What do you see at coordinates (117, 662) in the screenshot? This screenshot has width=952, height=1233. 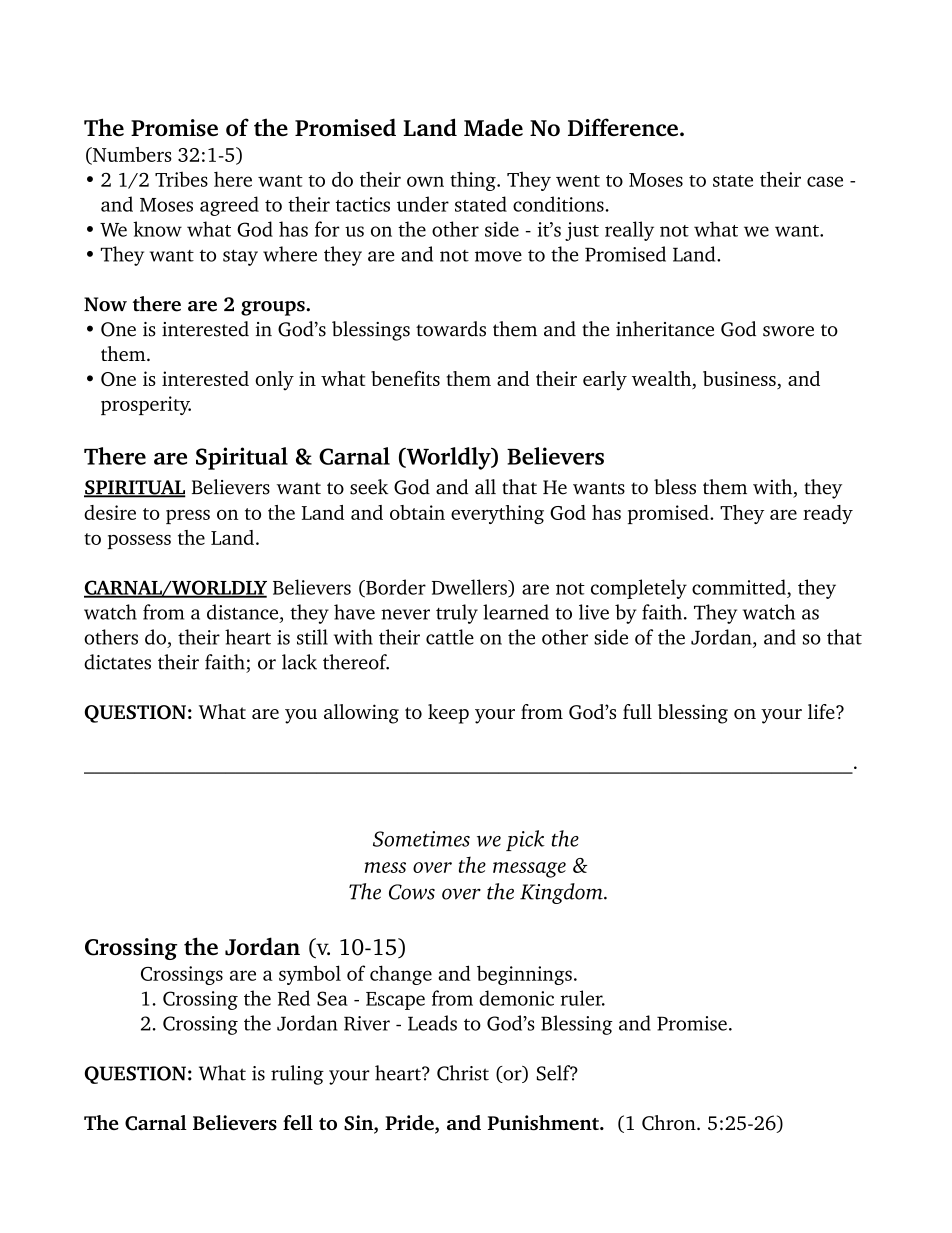 I see `dictates` at bounding box center [117, 662].
